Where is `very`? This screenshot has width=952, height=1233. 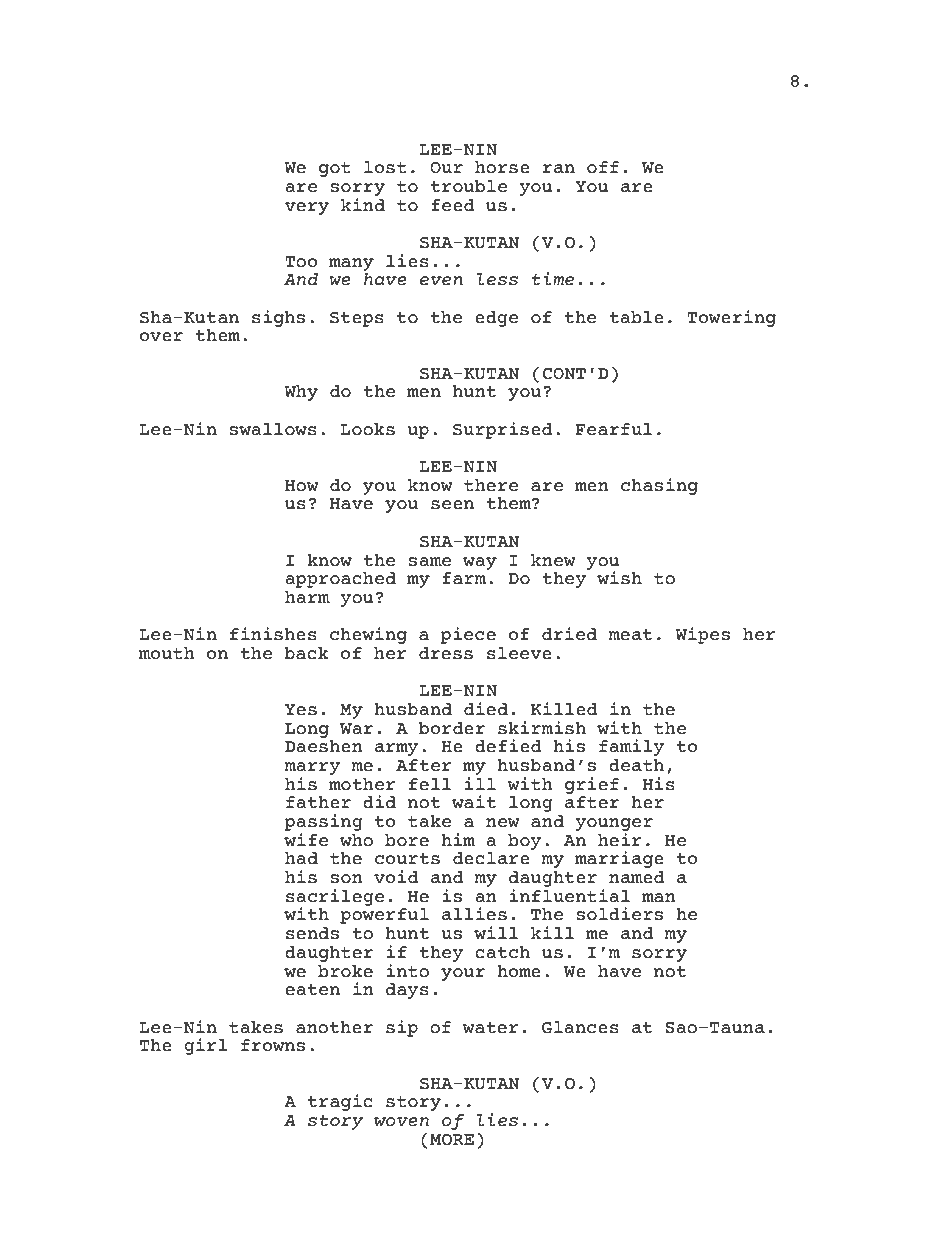
very is located at coordinates (307, 208).
